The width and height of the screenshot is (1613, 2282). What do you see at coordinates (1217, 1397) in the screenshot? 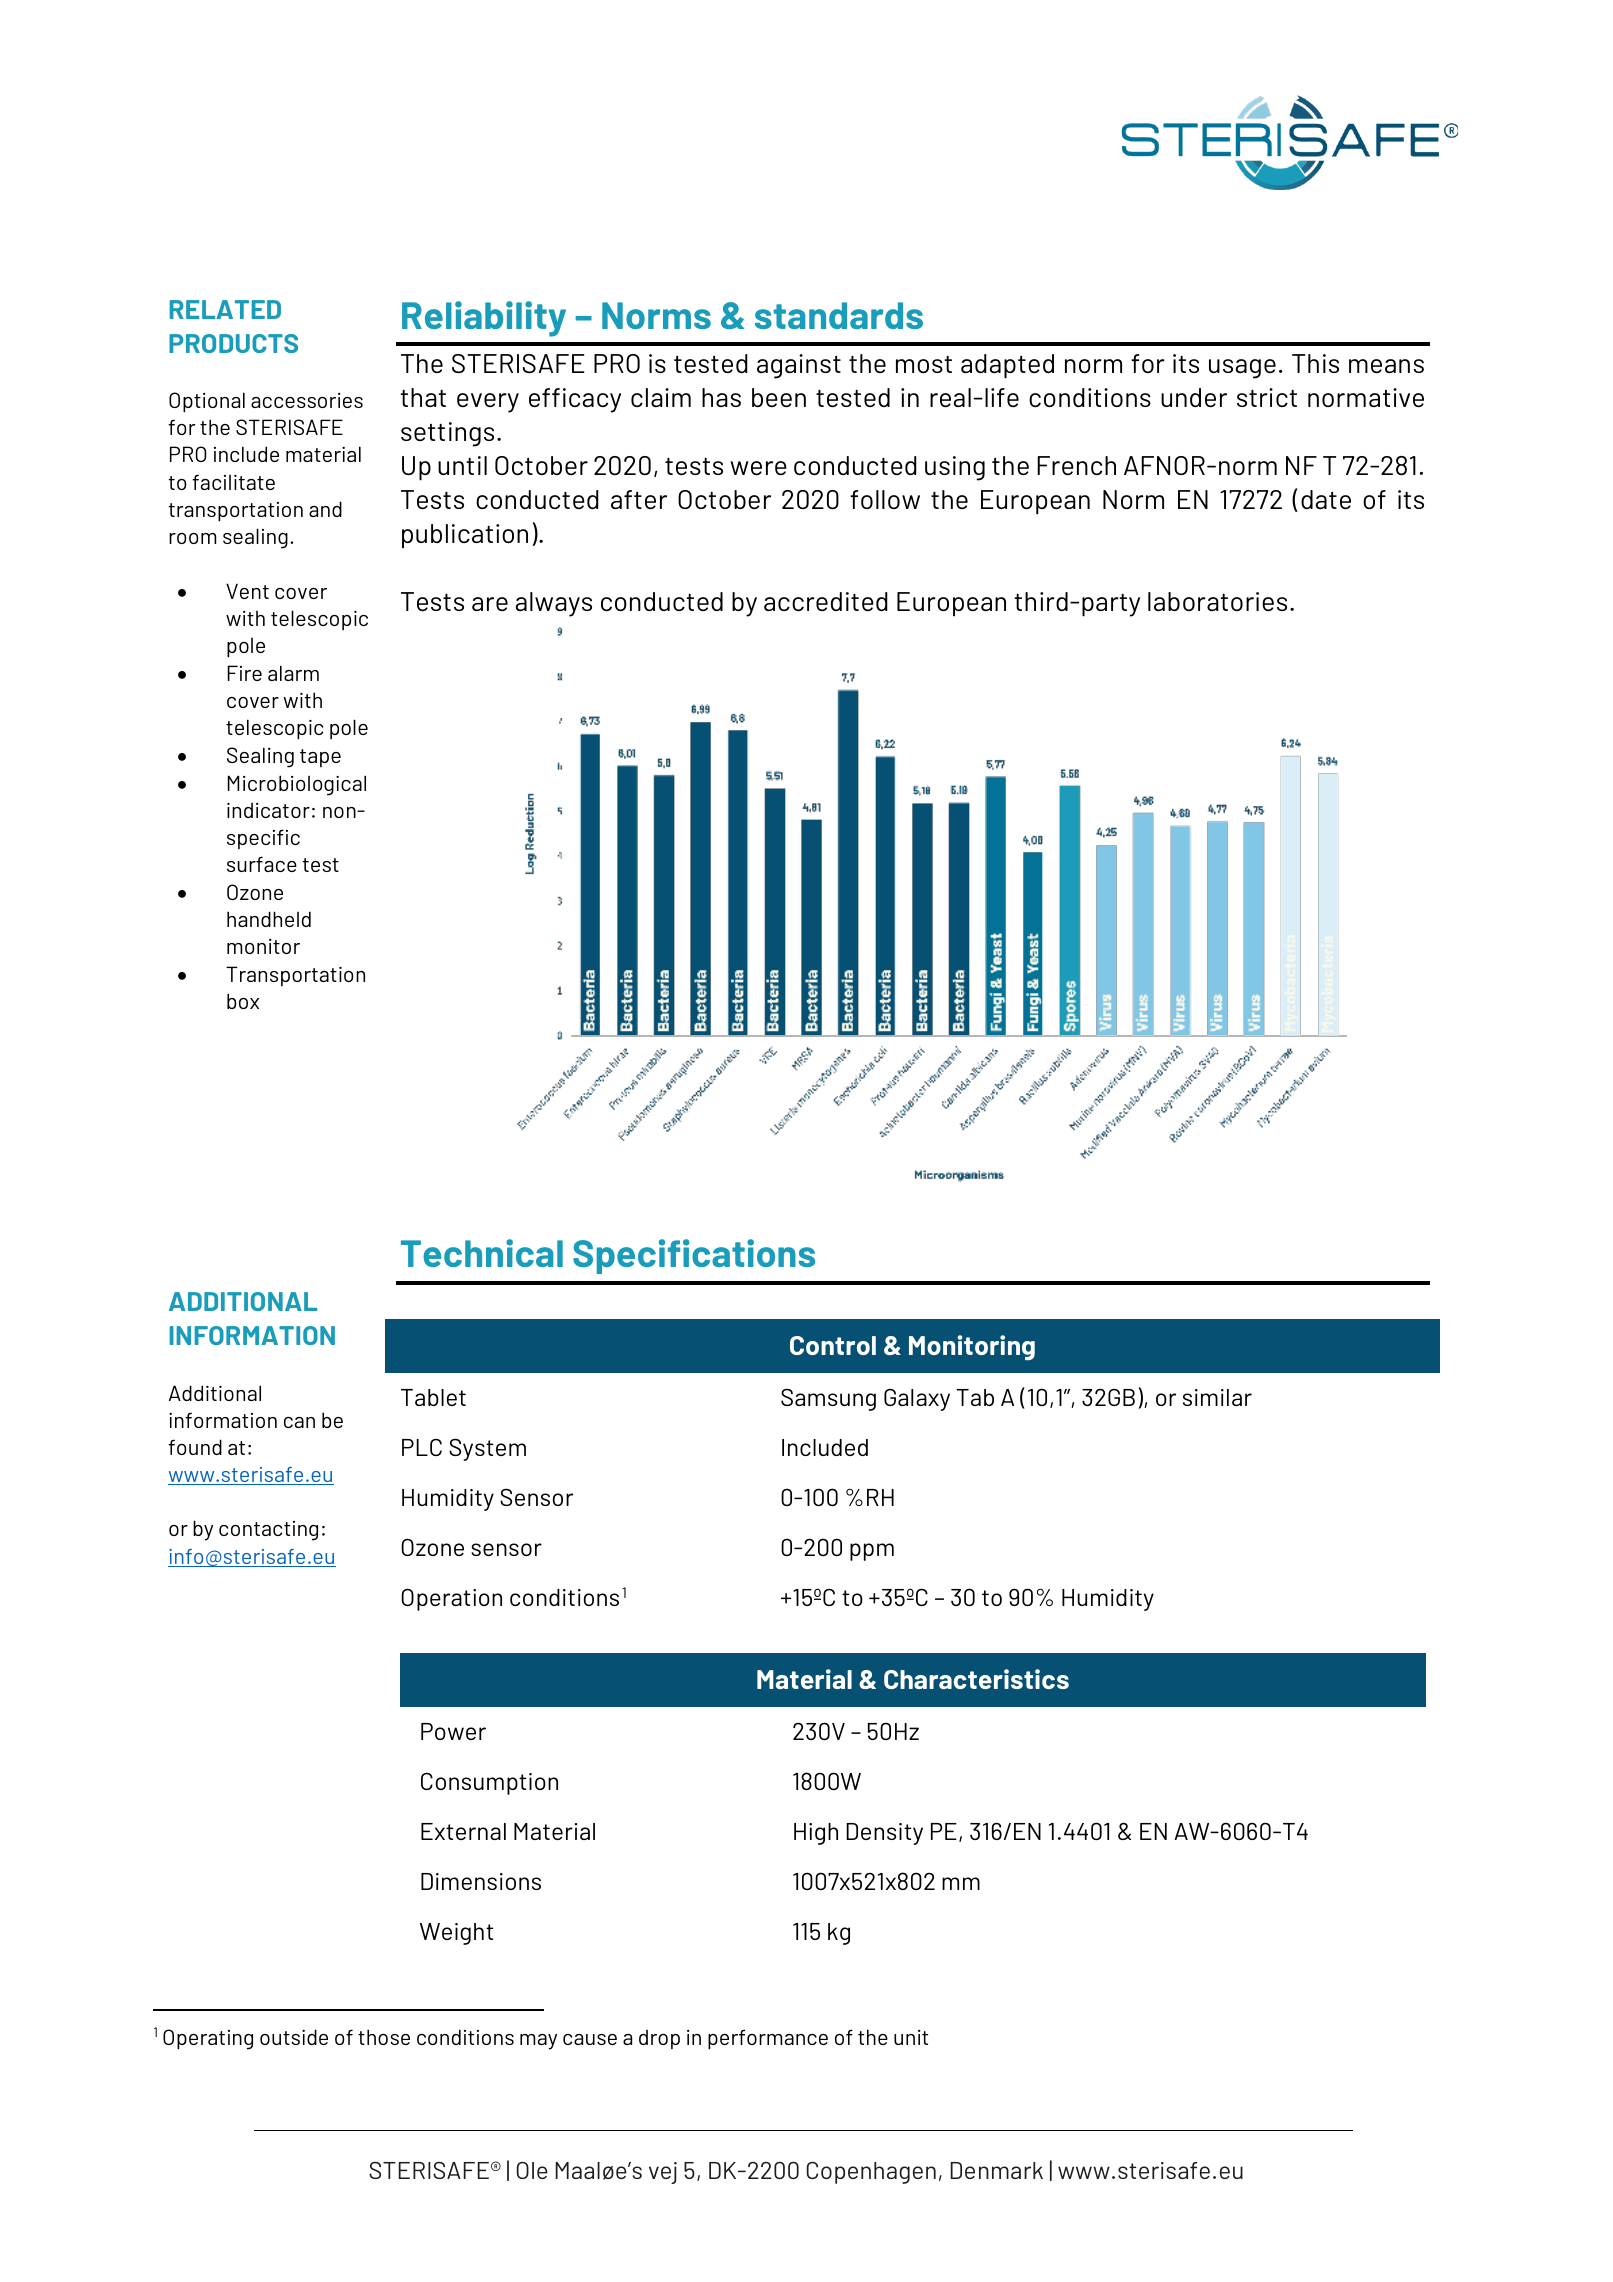
I see `similar` at bounding box center [1217, 1397].
